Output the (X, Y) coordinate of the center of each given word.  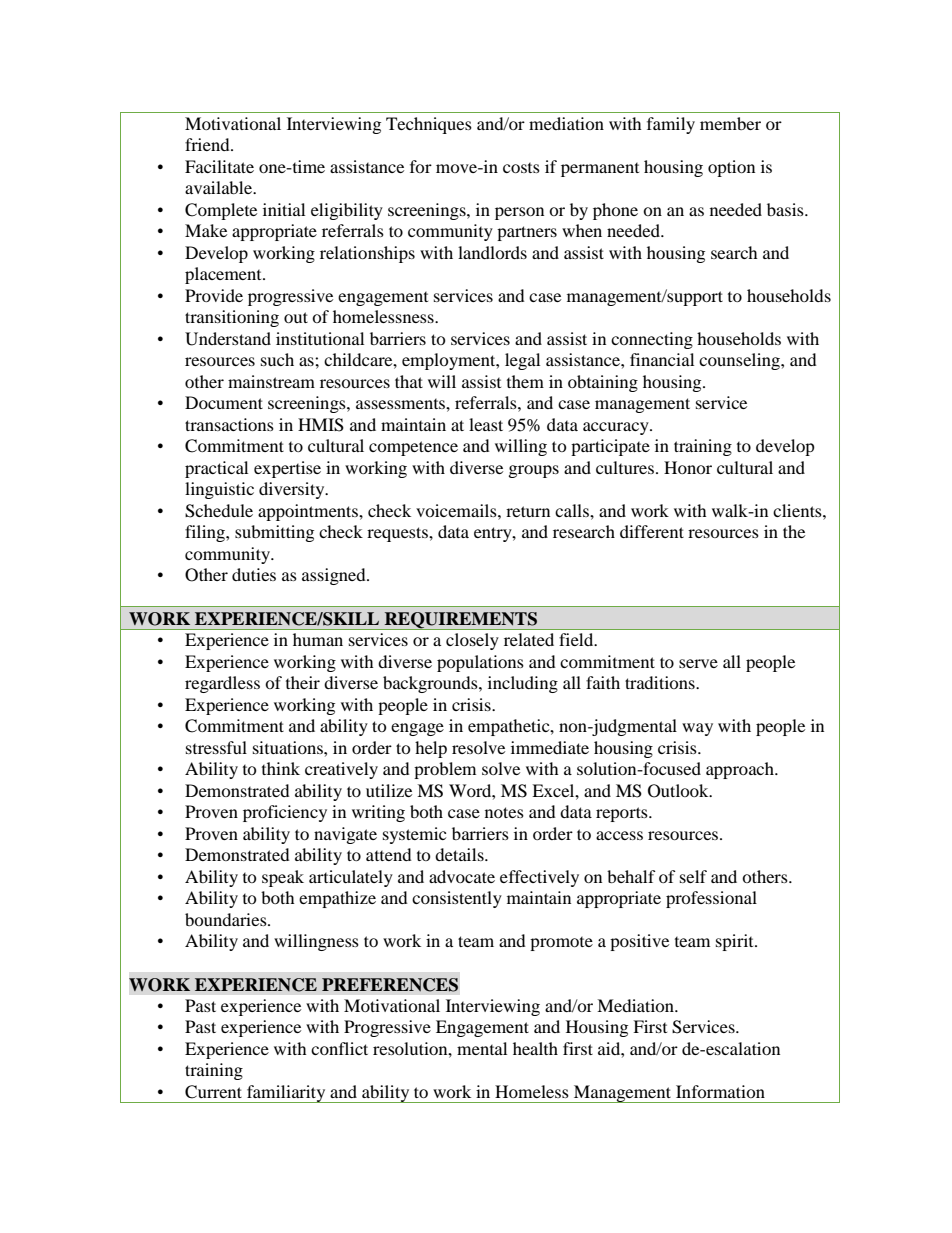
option (731, 168)
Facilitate (219, 166)
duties (254, 574)
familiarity (286, 1094)
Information (720, 1091)
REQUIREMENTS (460, 621)
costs (521, 168)
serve (698, 663)
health (535, 1048)
